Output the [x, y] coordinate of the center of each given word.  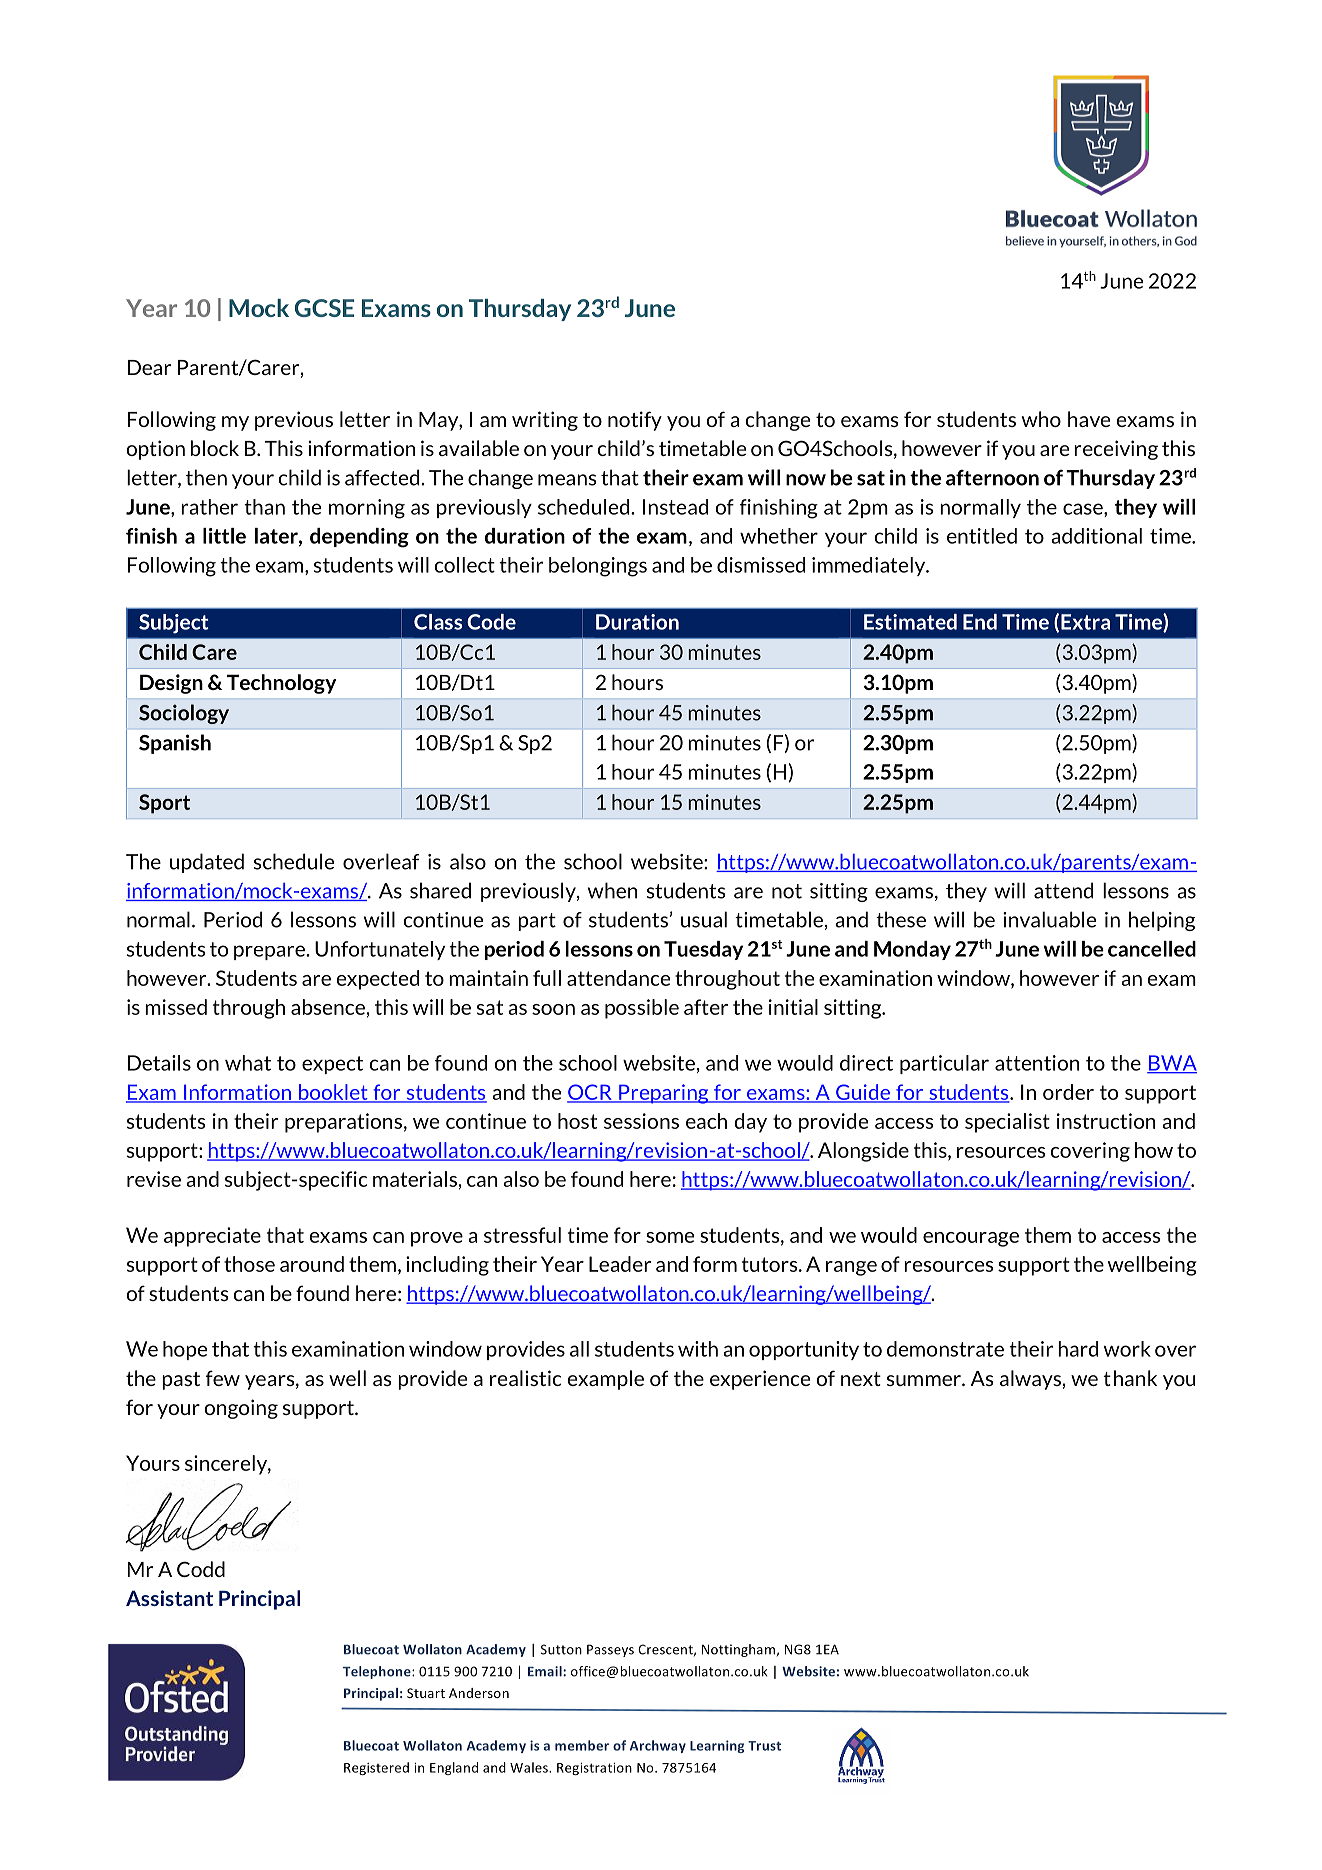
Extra [1085, 622]
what [248, 1063]
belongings [598, 567]
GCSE [324, 308]
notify [635, 421]
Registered [376, 1768]
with [698, 1349]
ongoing [241, 1409]
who [1041, 419]
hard [1078, 1349]
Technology [281, 684]
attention [1037, 1063]
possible [642, 1009]
